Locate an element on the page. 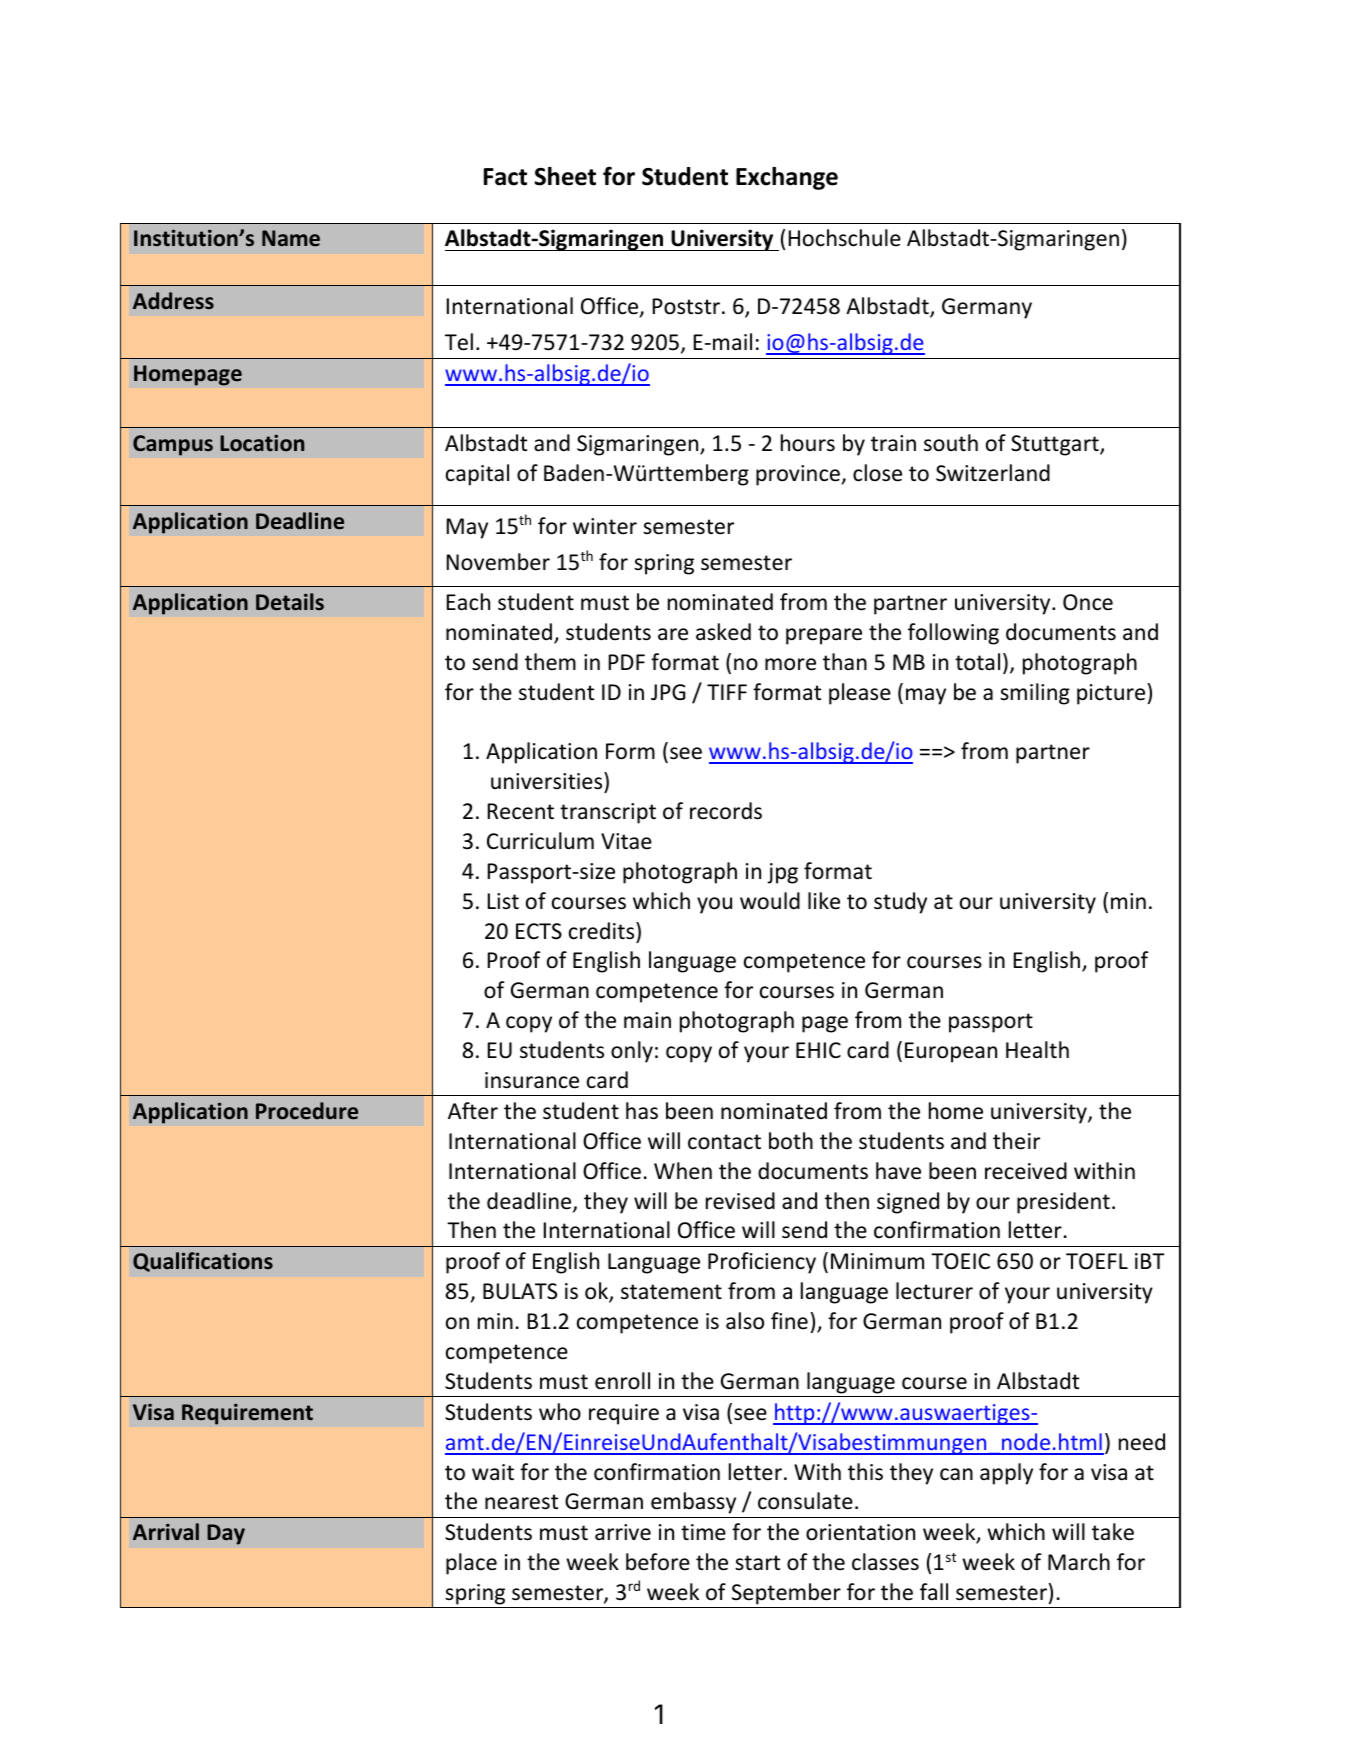 The height and width of the document is (1762, 1361). Exchange is located at coordinates (787, 178).
